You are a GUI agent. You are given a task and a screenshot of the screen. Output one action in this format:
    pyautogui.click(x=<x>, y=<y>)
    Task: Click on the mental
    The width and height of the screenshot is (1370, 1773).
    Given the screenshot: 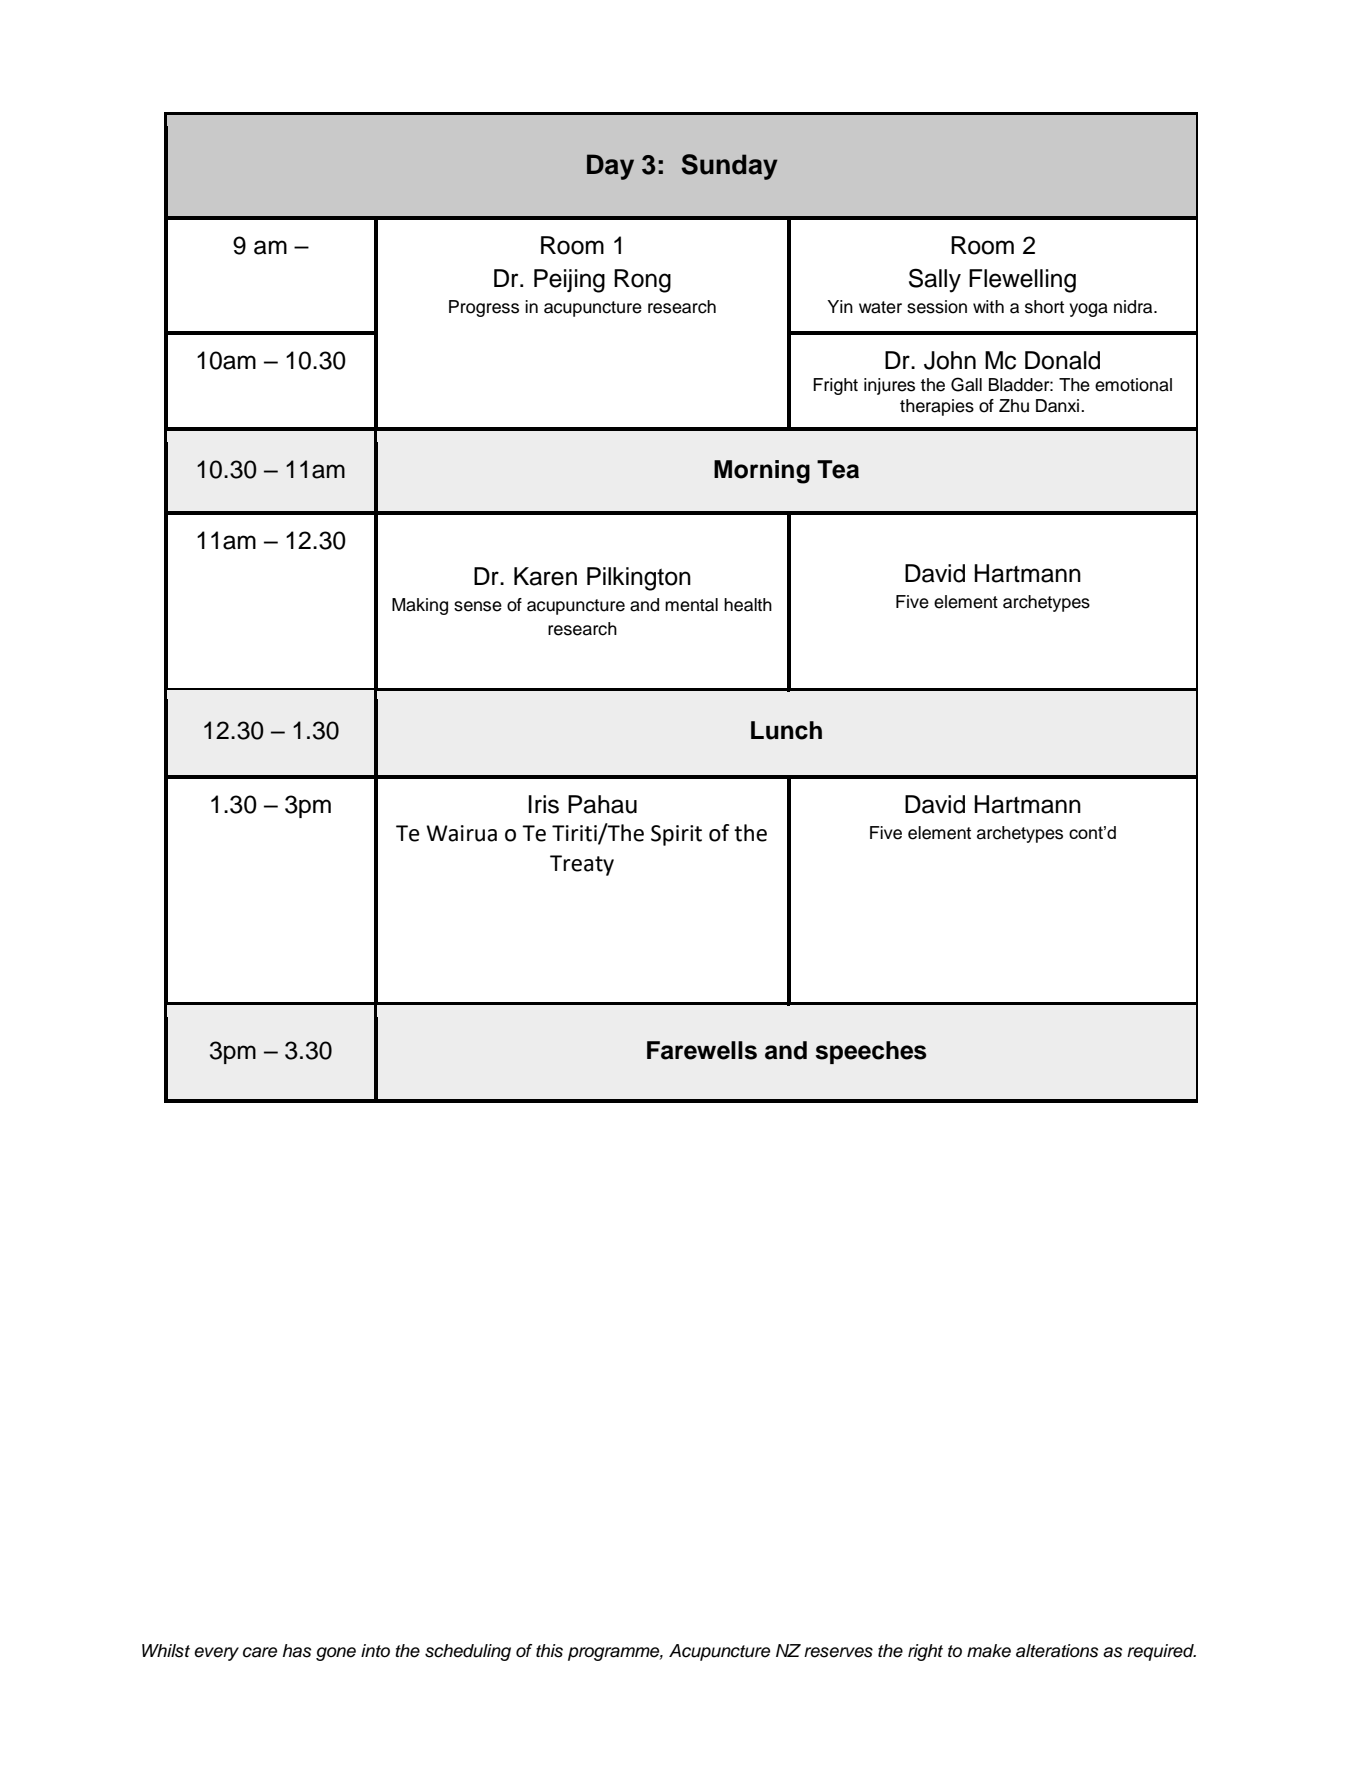 What is the action you would take?
    pyautogui.click(x=691, y=605)
